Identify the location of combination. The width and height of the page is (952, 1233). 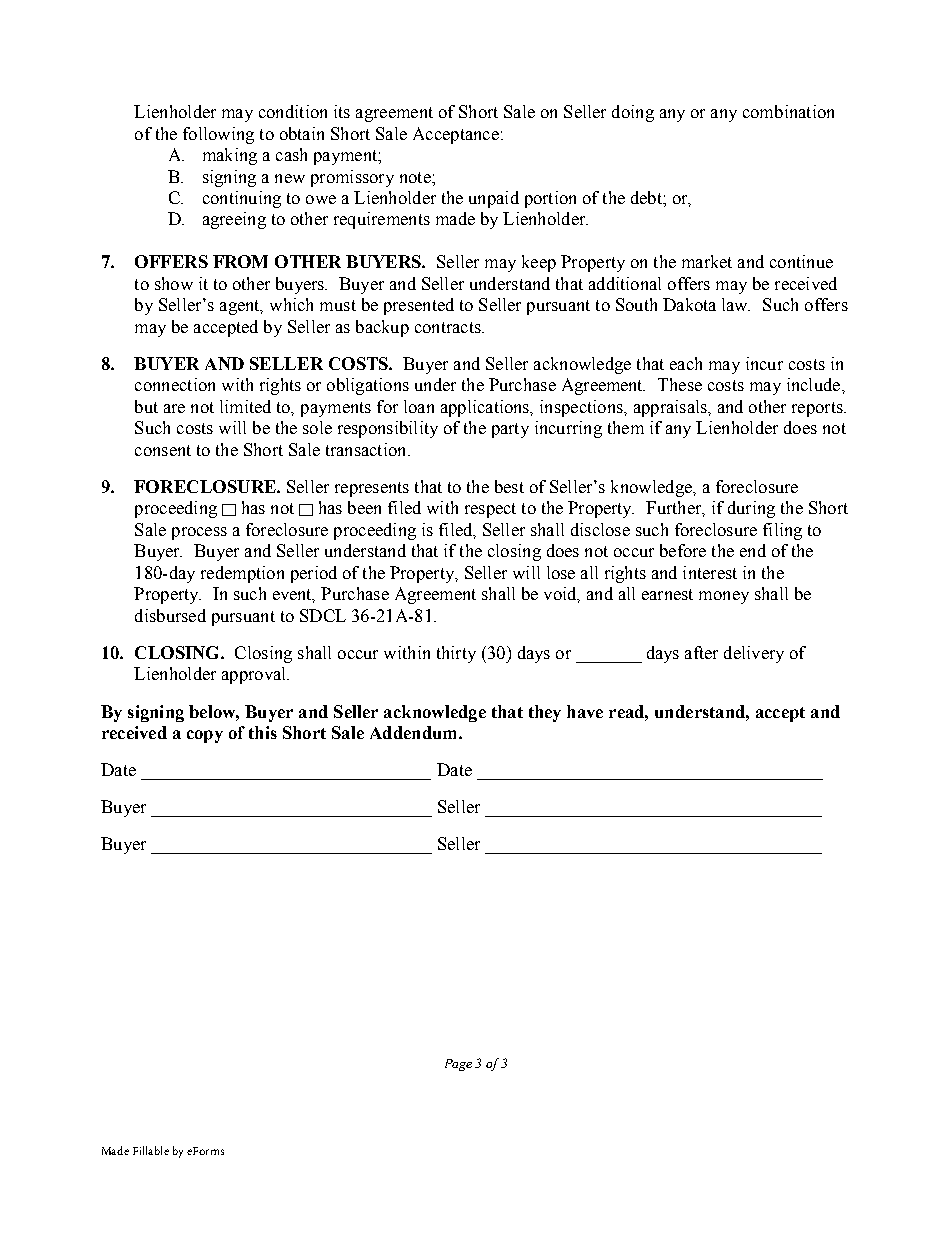
(788, 111).
